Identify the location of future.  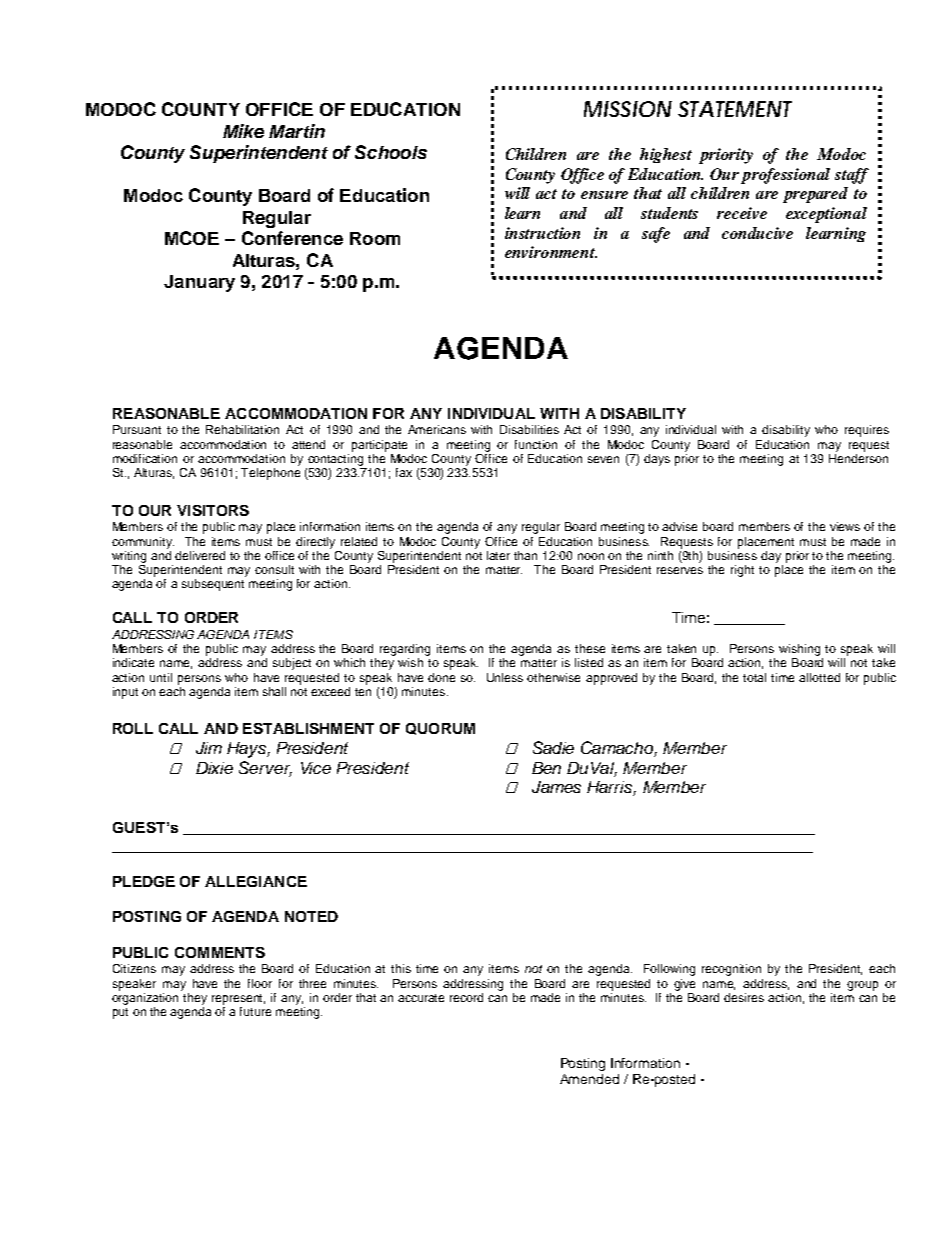
(255, 1011).
